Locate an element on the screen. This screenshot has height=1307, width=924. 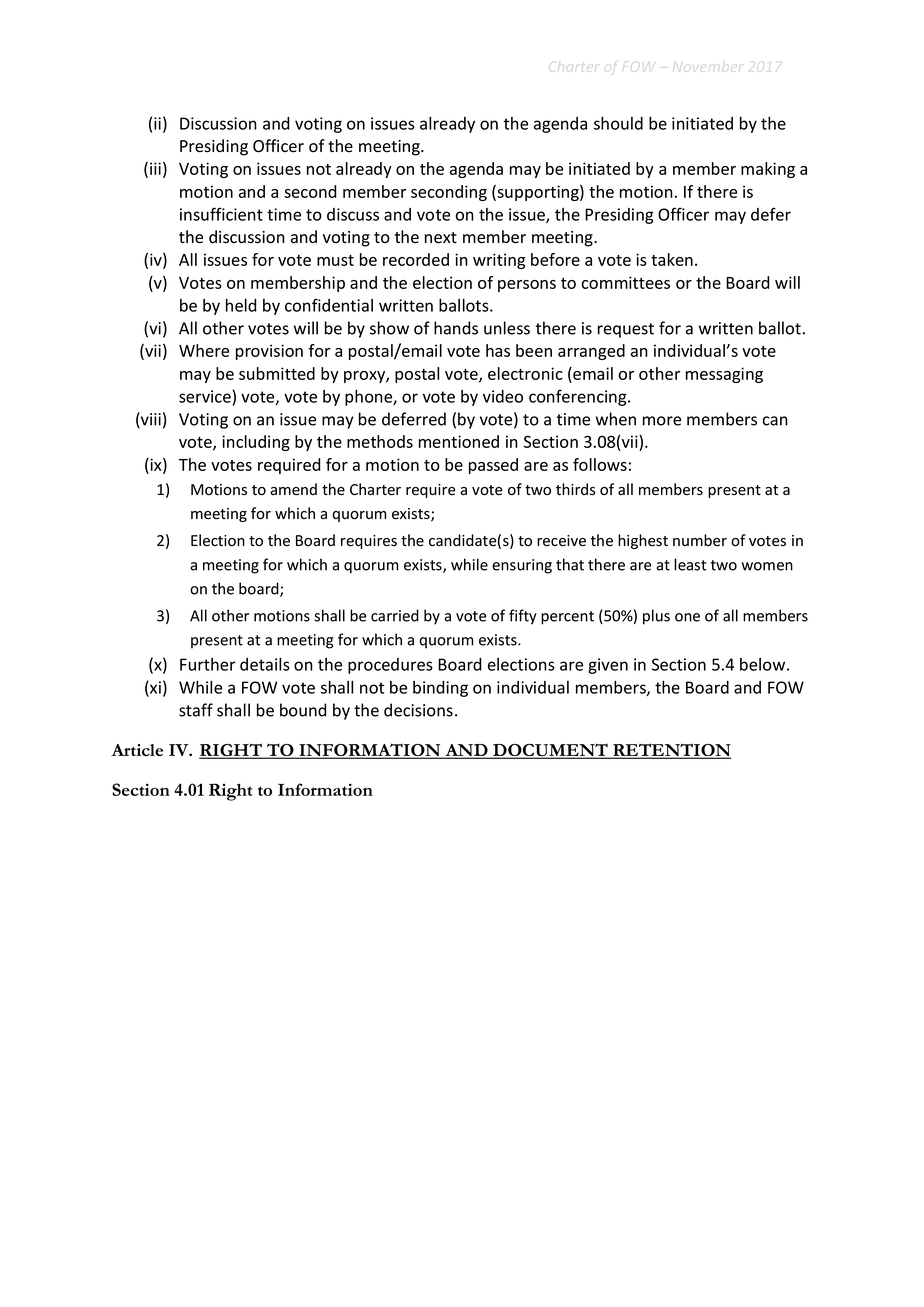
more is located at coordinates (662, 421).
